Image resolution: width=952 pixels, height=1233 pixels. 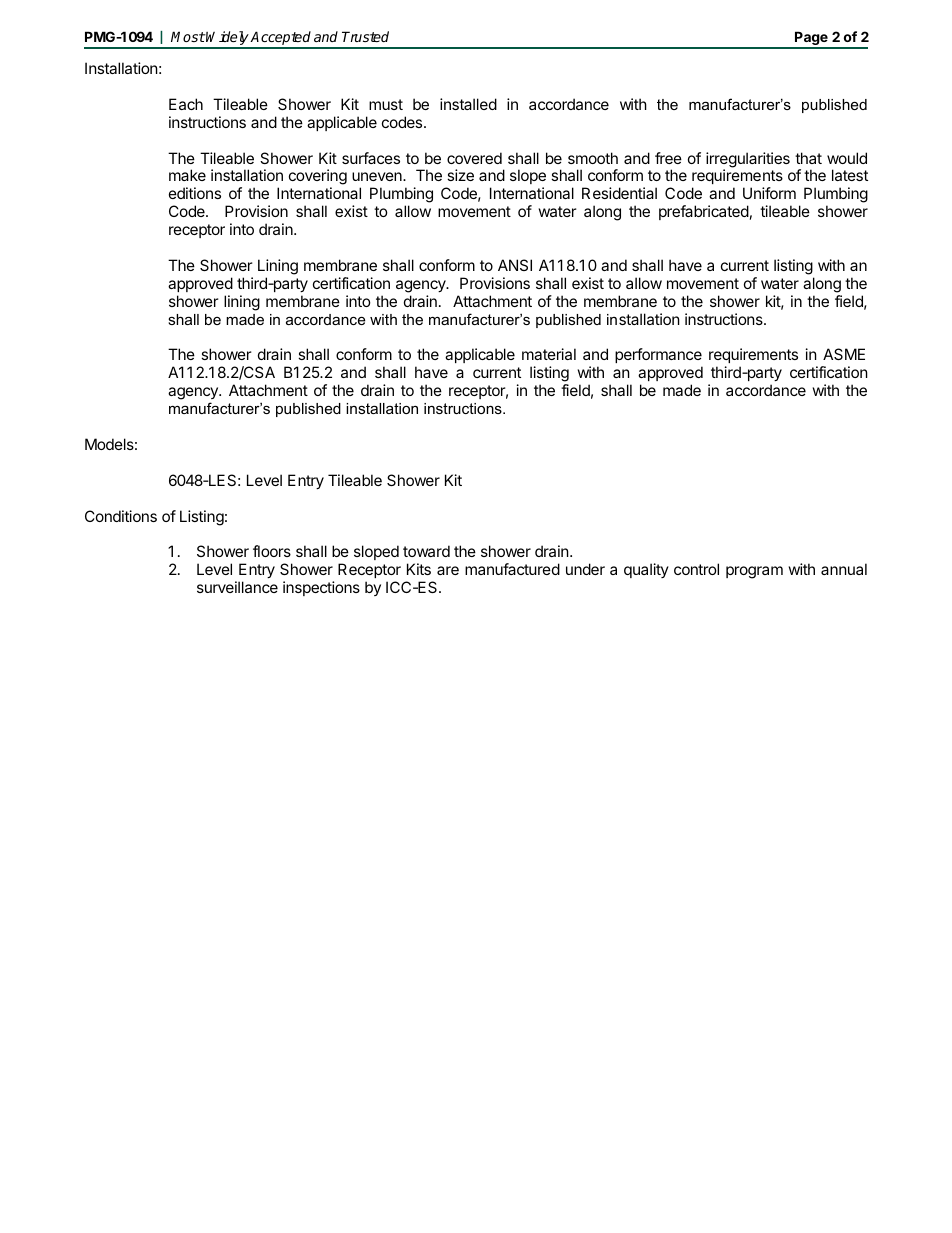 What do you see at coordinates (512, 569) in the image?
I see `manufactured` at bounding box center [512, 569].
